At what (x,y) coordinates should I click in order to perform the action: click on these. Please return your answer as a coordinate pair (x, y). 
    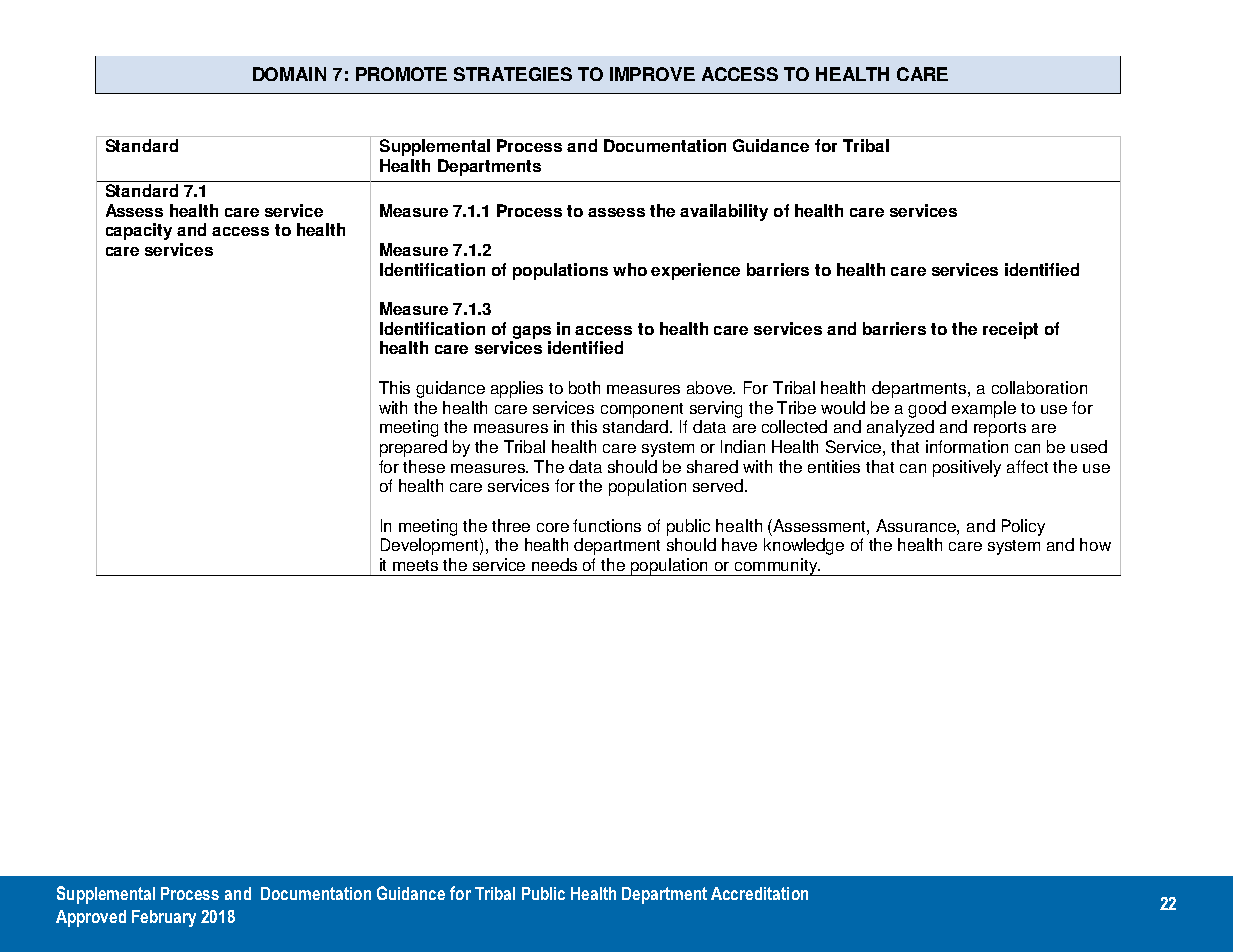
    Looking at the image, I should click on (424, 466).
